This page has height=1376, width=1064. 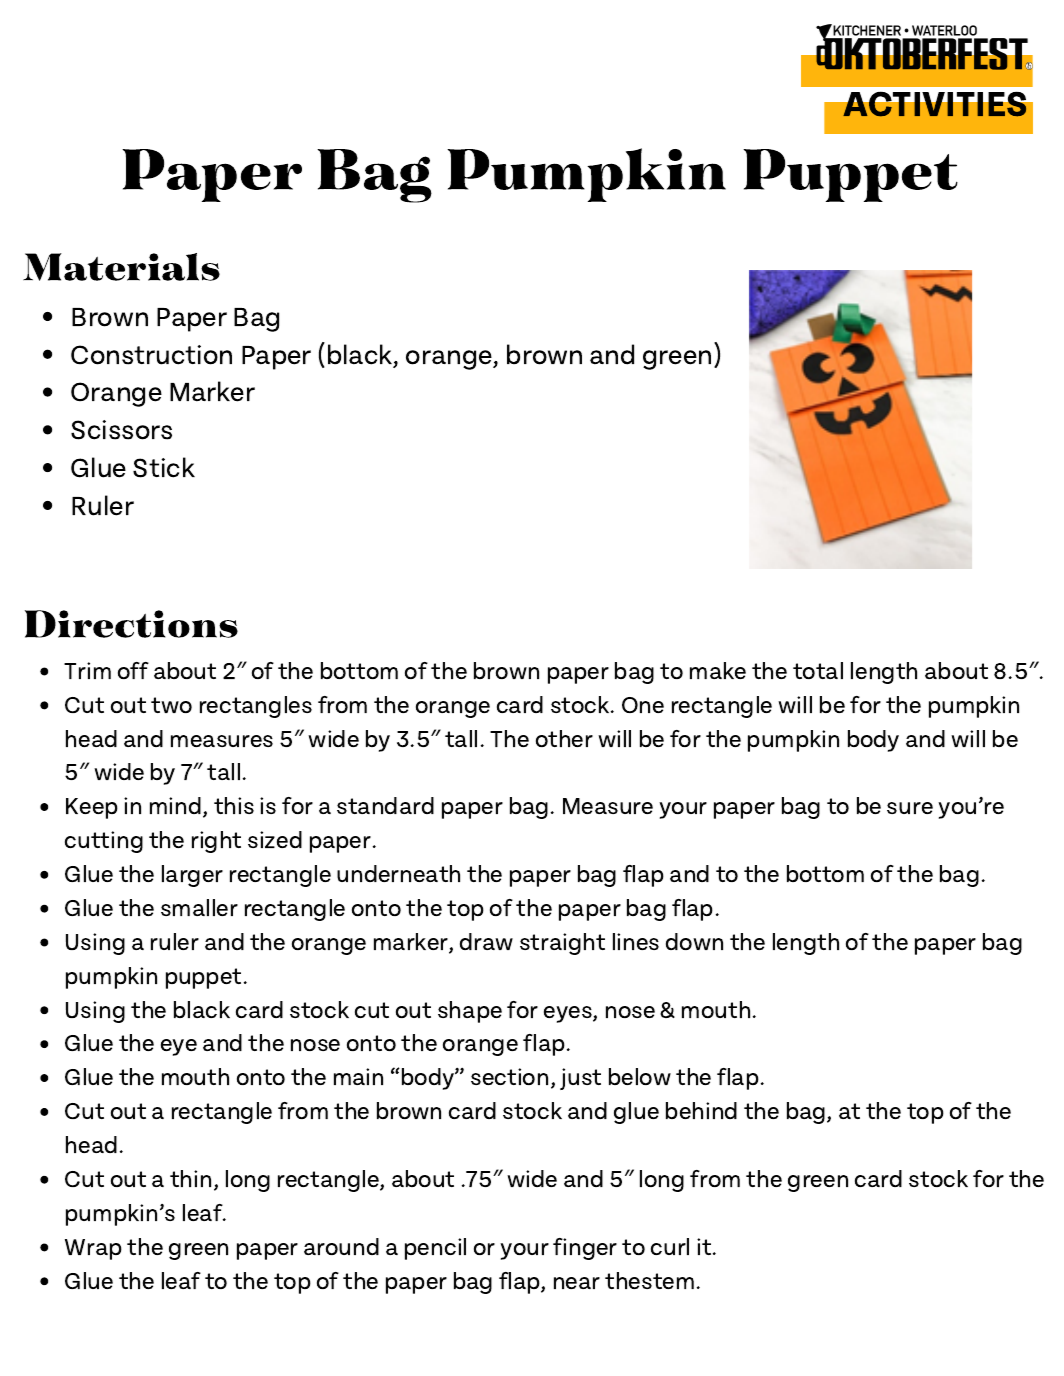 What do you see at coordinates (175, 805) in the page?
I see `mind` at bounding box center [175, 805].
